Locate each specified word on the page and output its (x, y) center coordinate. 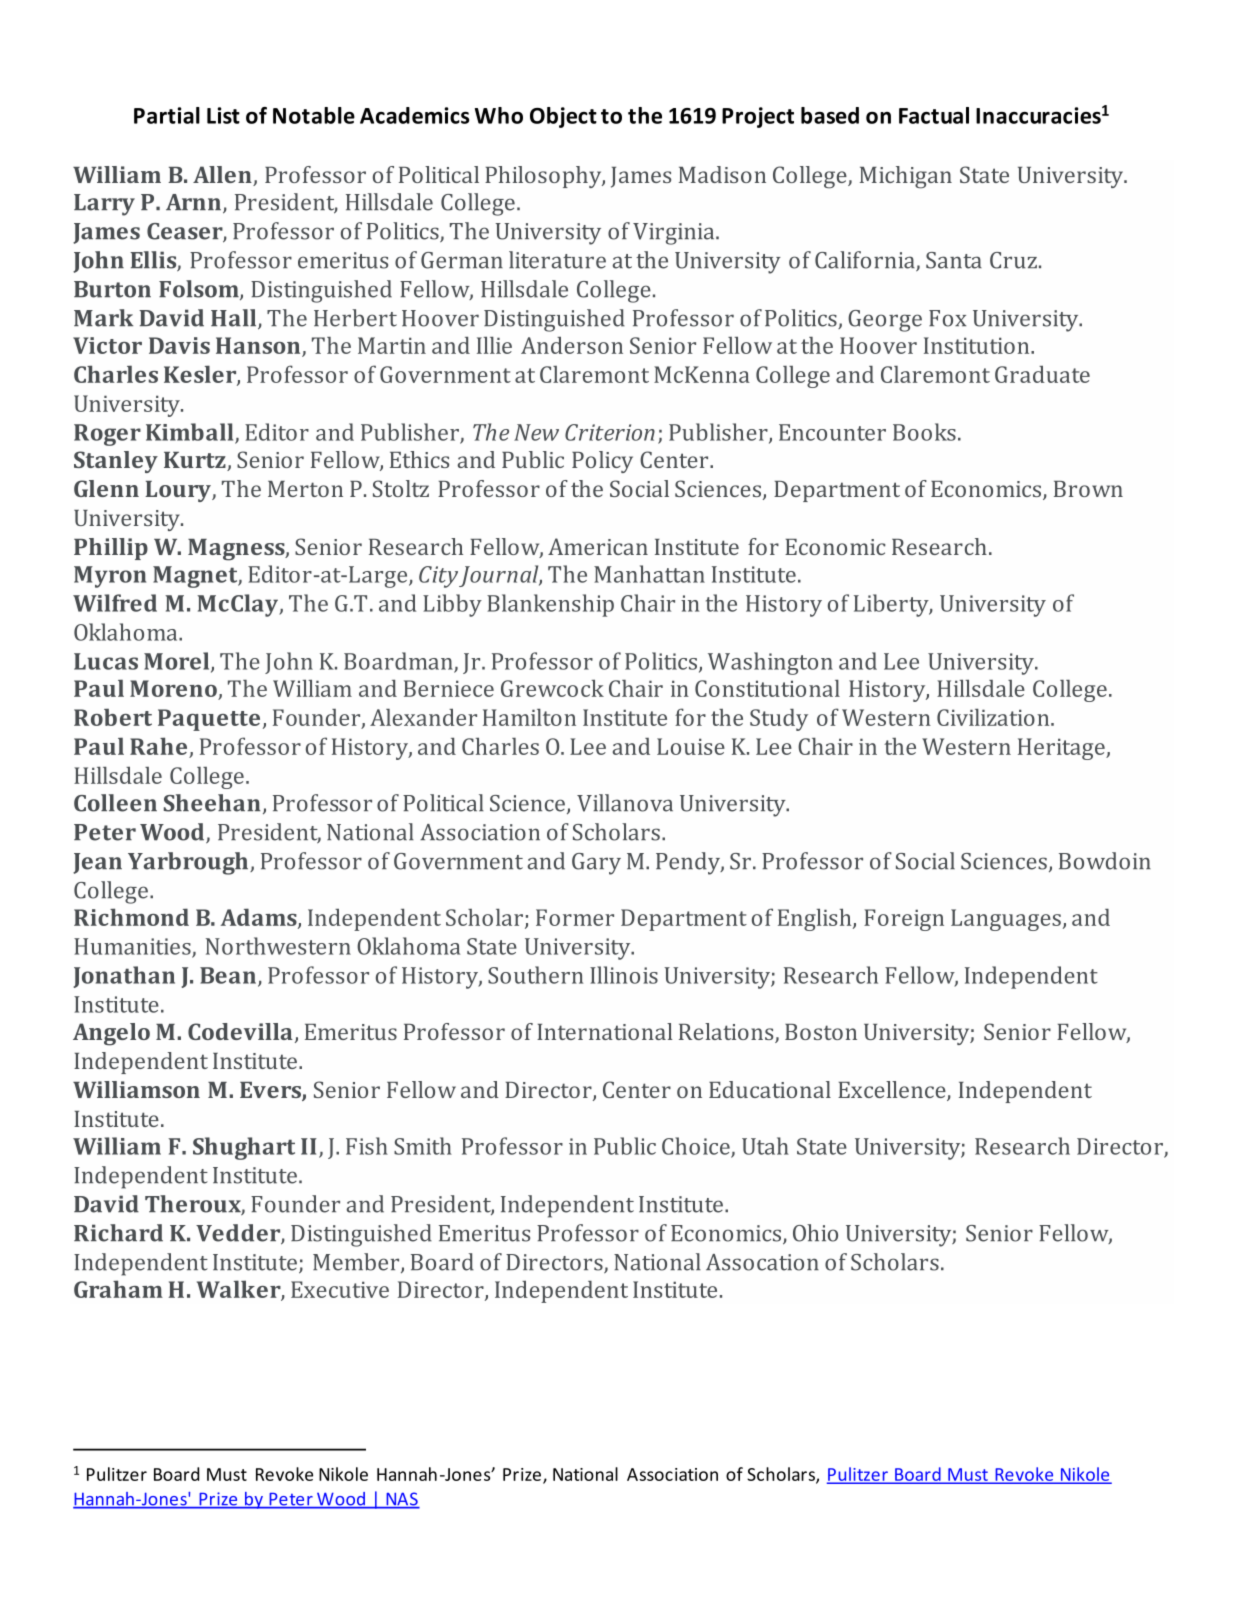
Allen (223, 176)
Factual (934, 115)
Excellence (893, 1091)
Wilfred (115, 603)
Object (563, 117)
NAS (402, 1500)
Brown (1088, 489)
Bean (228, 975)
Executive (340, 1289)
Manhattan (649, 574)
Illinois (624, 975)
